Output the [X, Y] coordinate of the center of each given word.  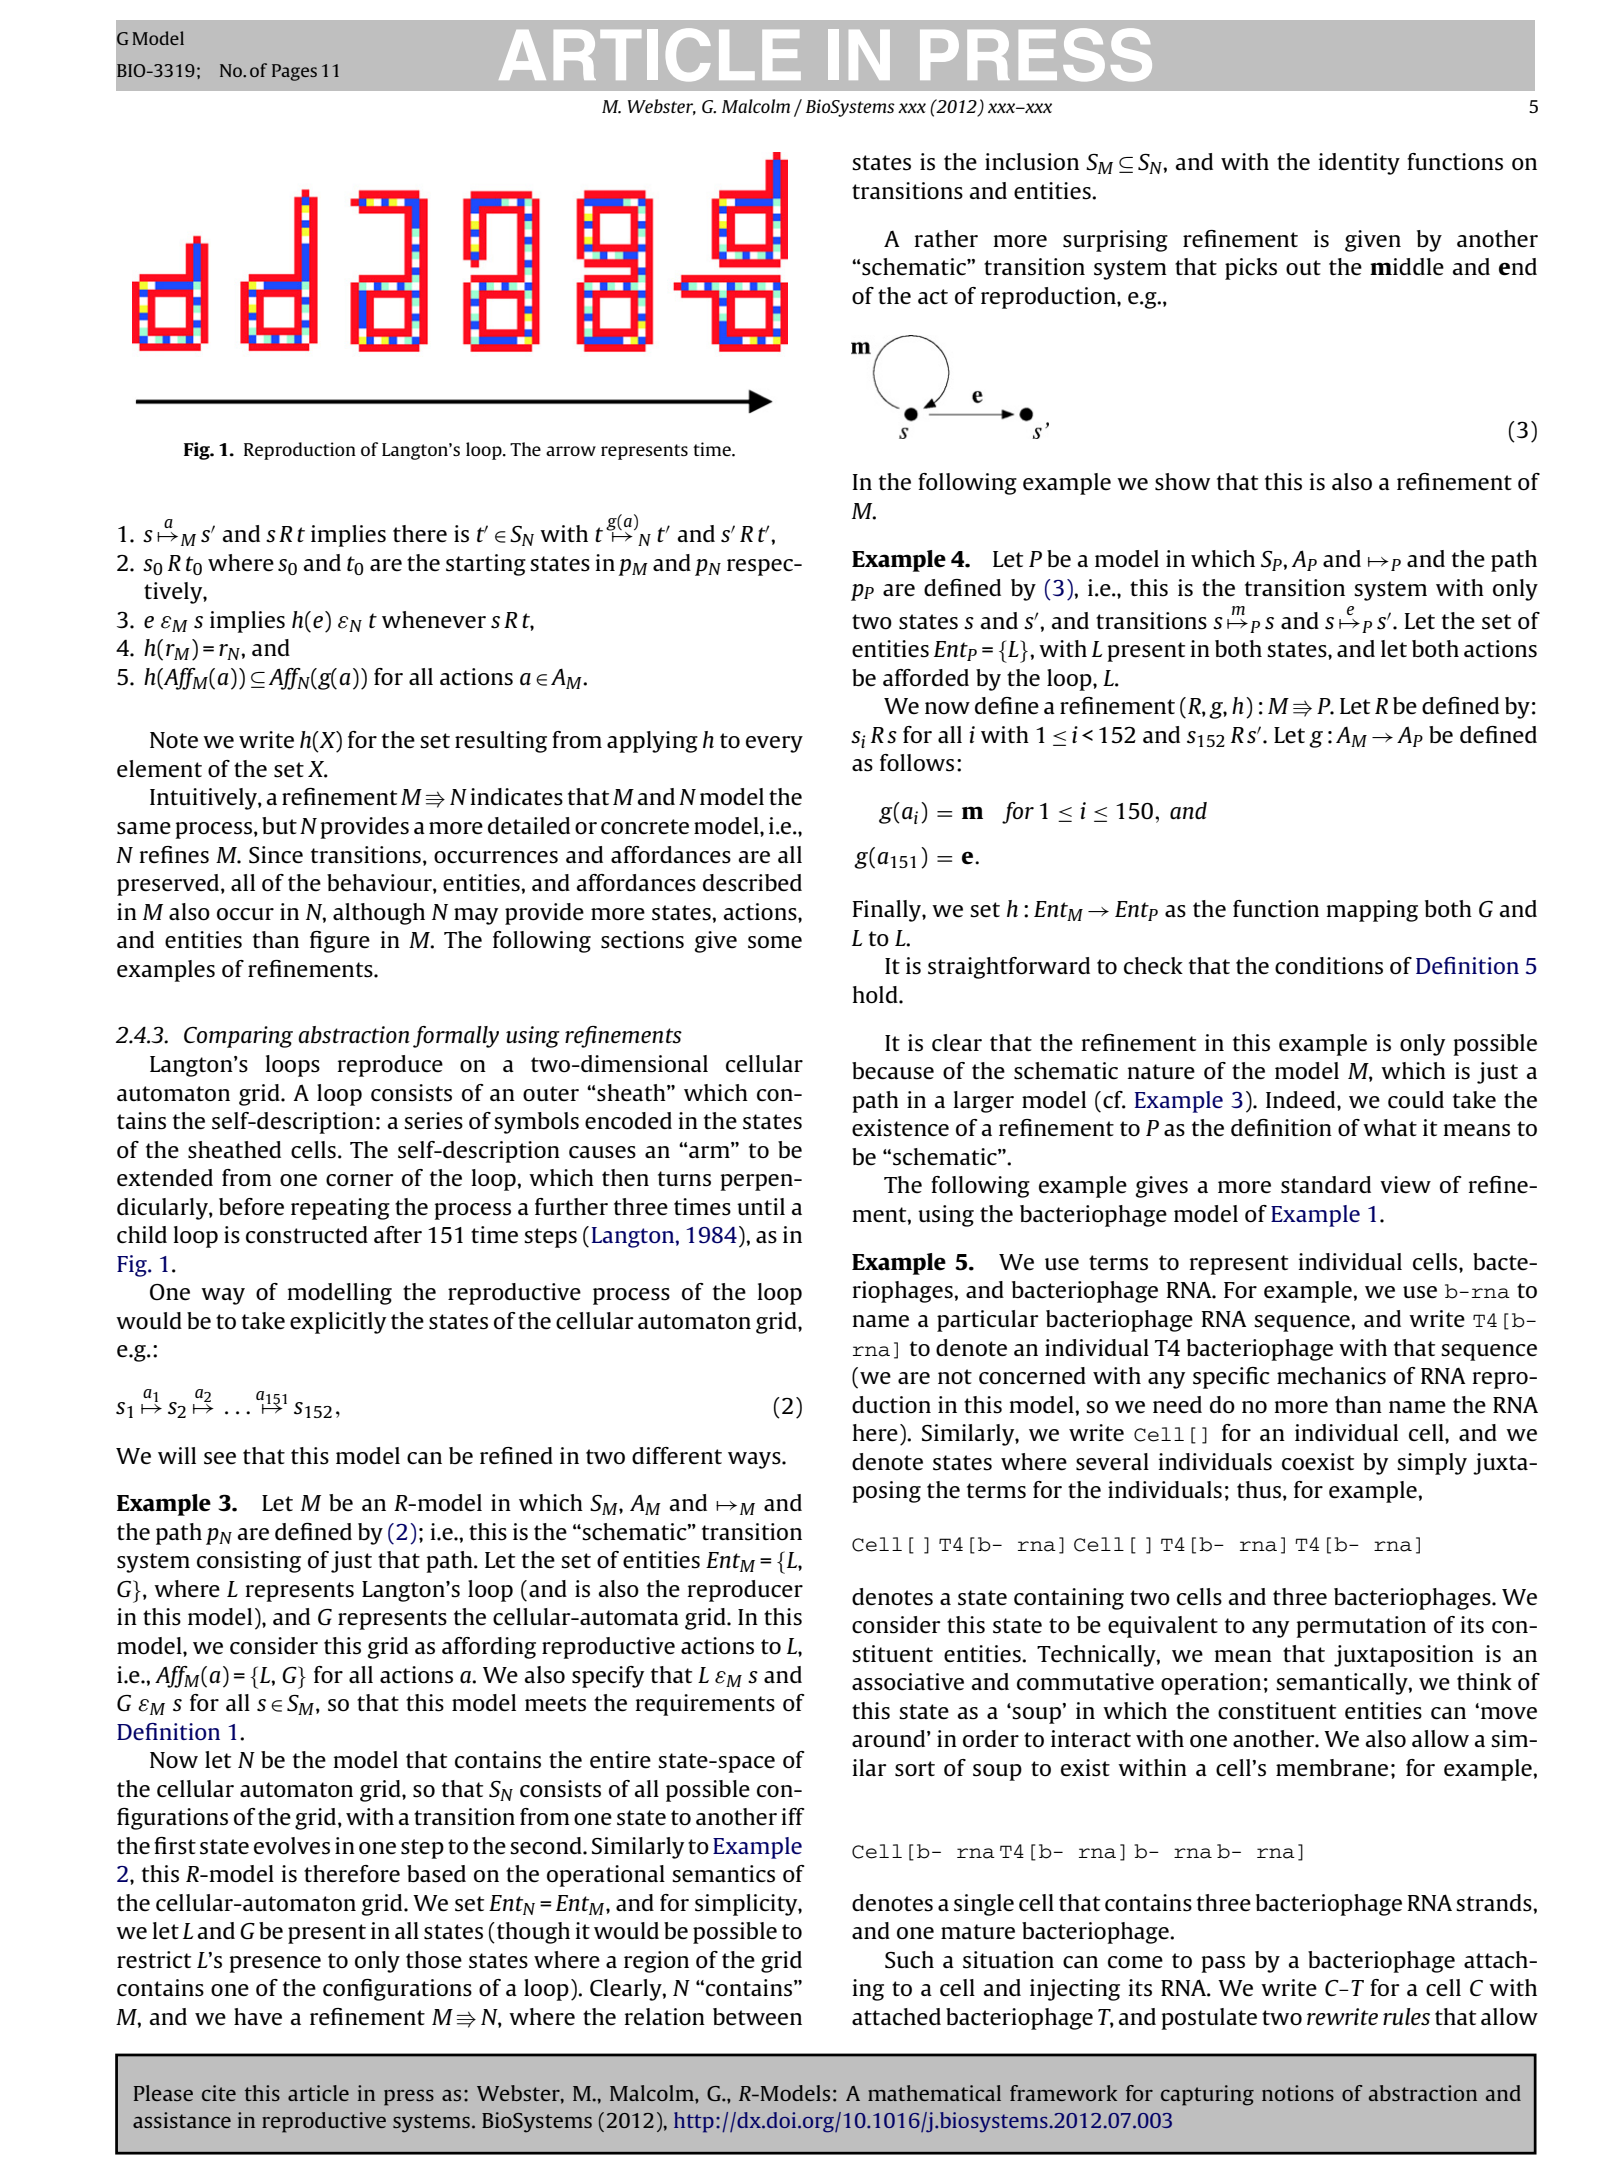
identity [1359, 164]
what [1390, 1127]
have [258, 2017]
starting [486, 565]
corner [360, 1180]
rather [946, 239]
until [761, 1206]
